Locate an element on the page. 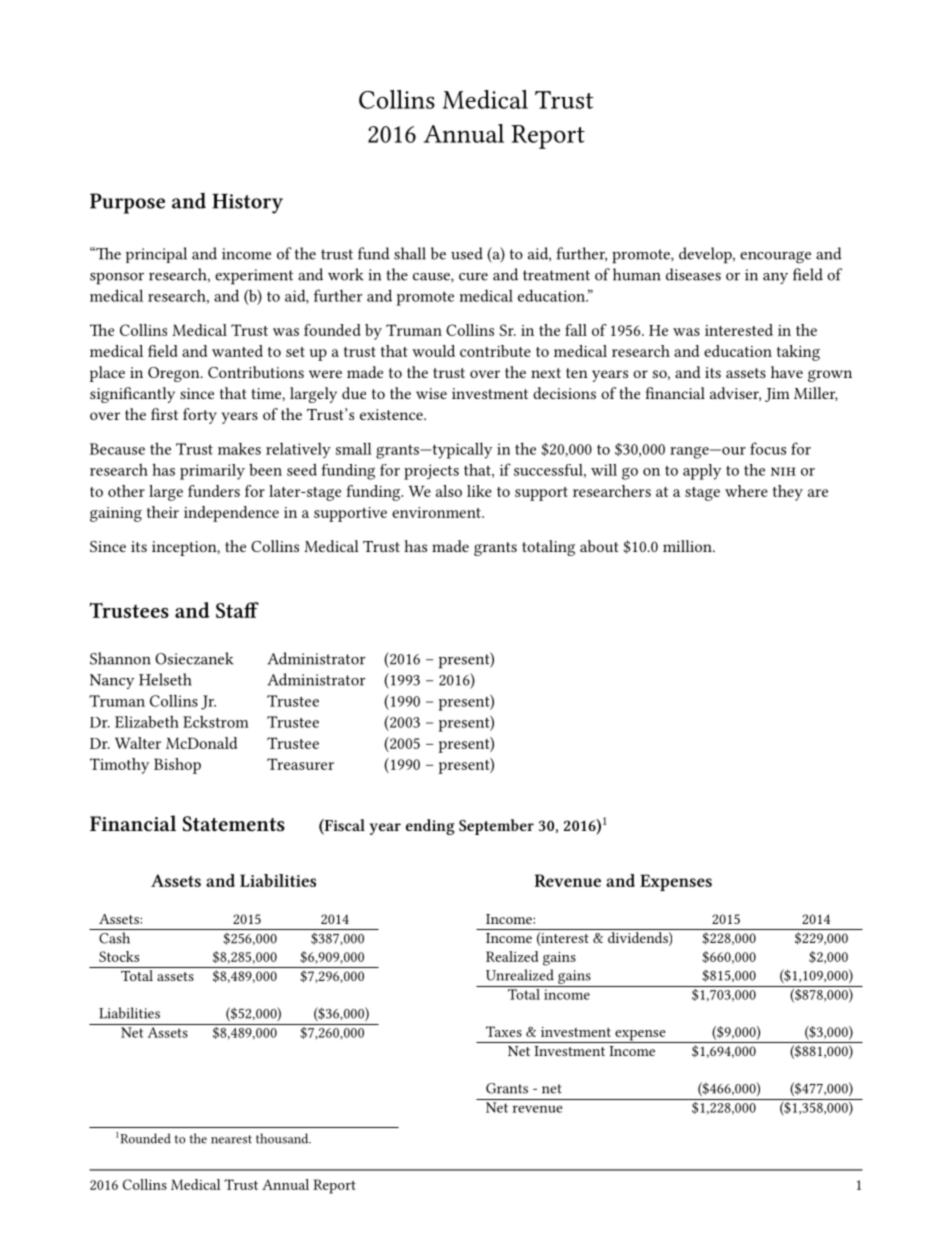 The image size is (952, 1233). used is located at coordinates (467, 253).
